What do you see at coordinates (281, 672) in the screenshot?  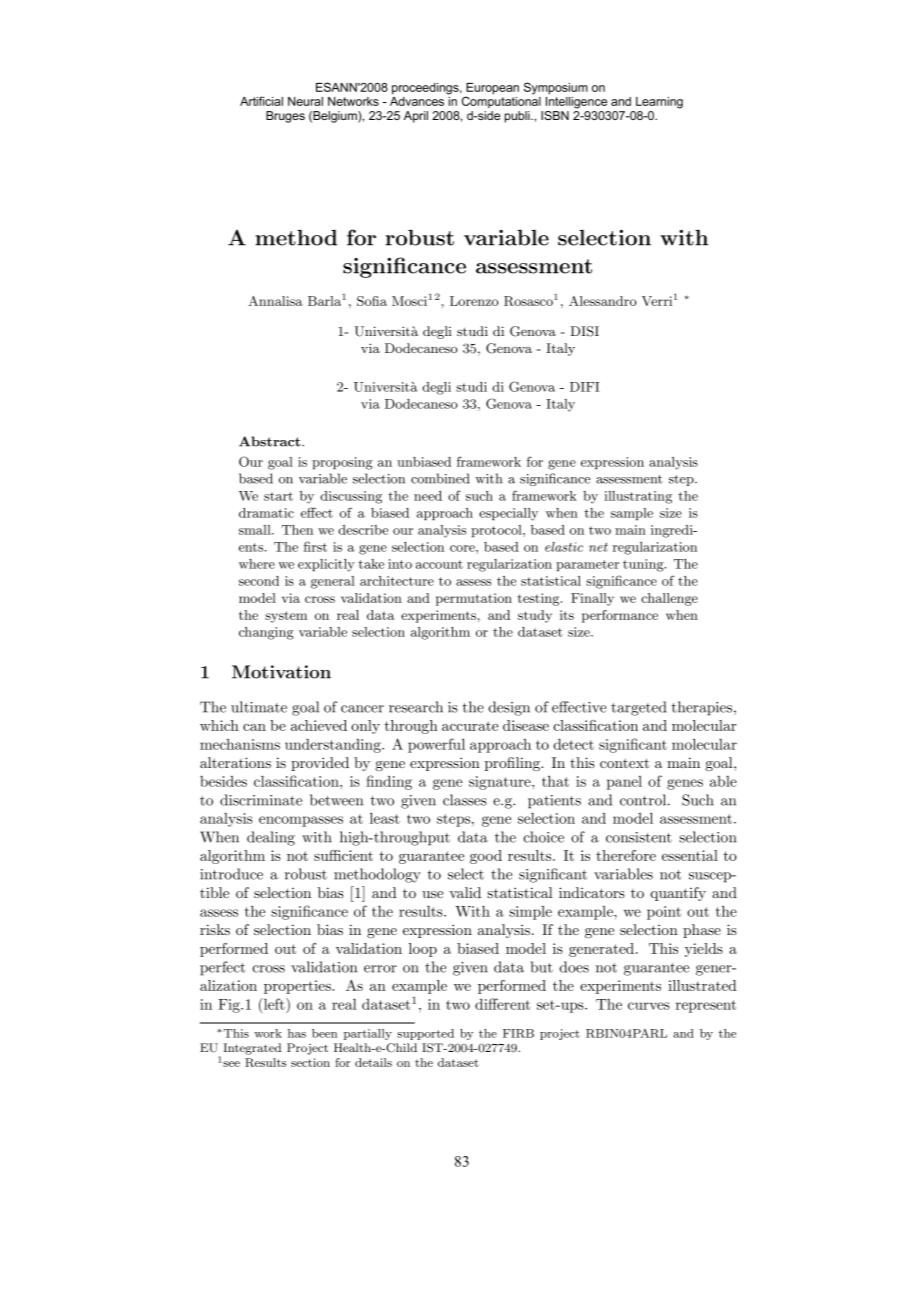 I see `Motivation` at bounding box center [281, 672].
